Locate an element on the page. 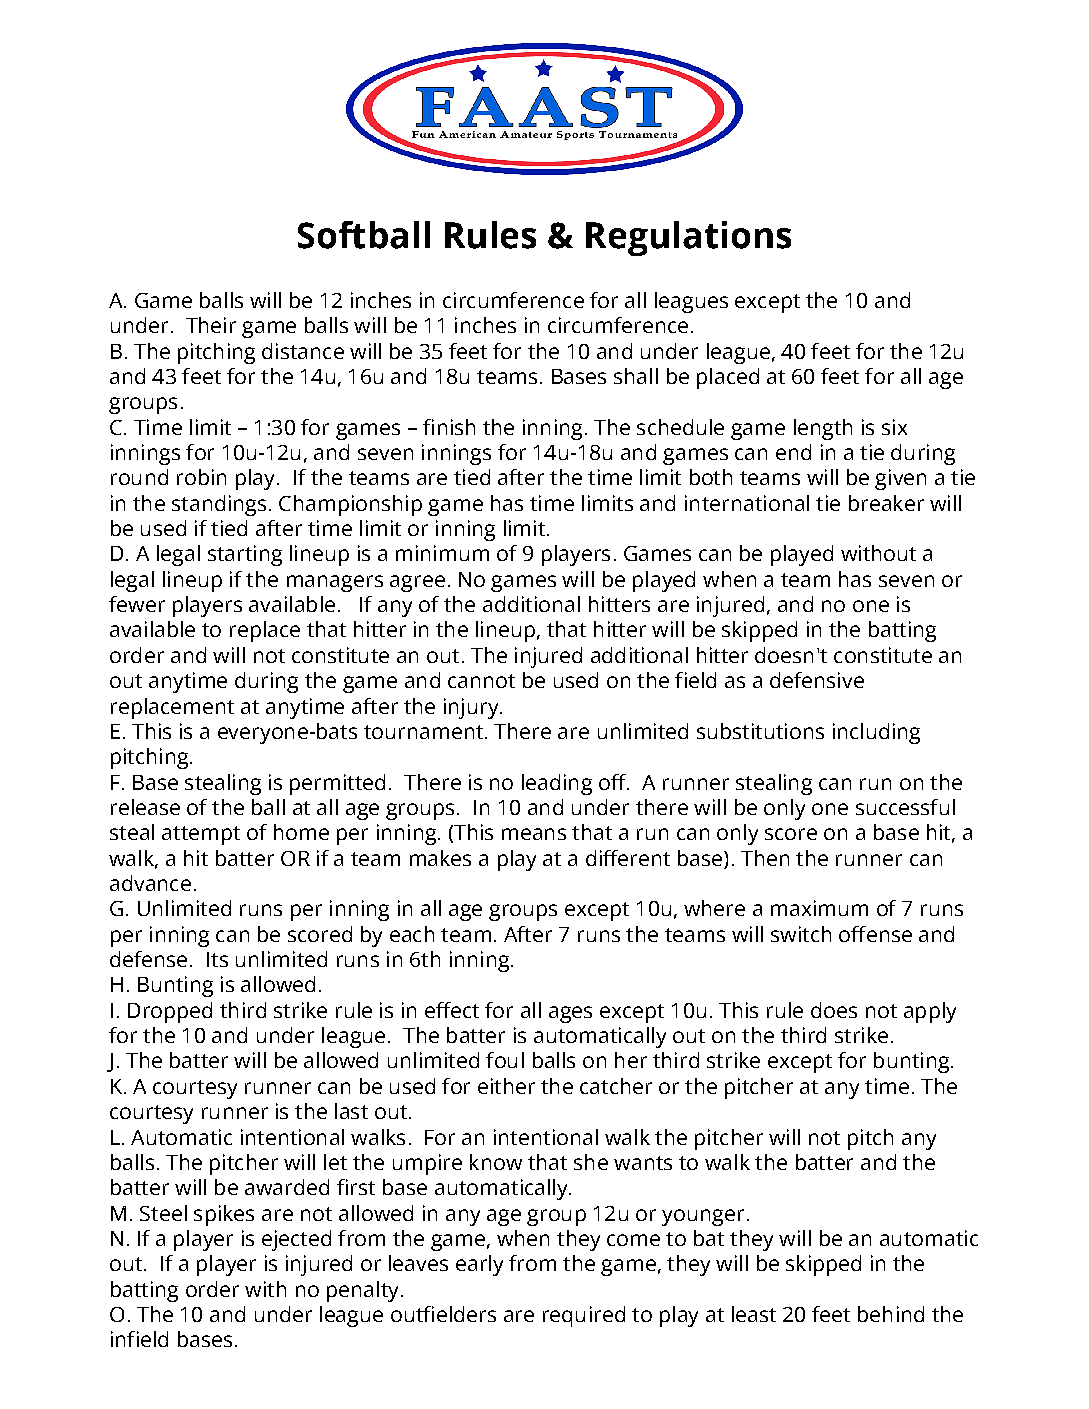  Their is located at coordinates (211, 325).
